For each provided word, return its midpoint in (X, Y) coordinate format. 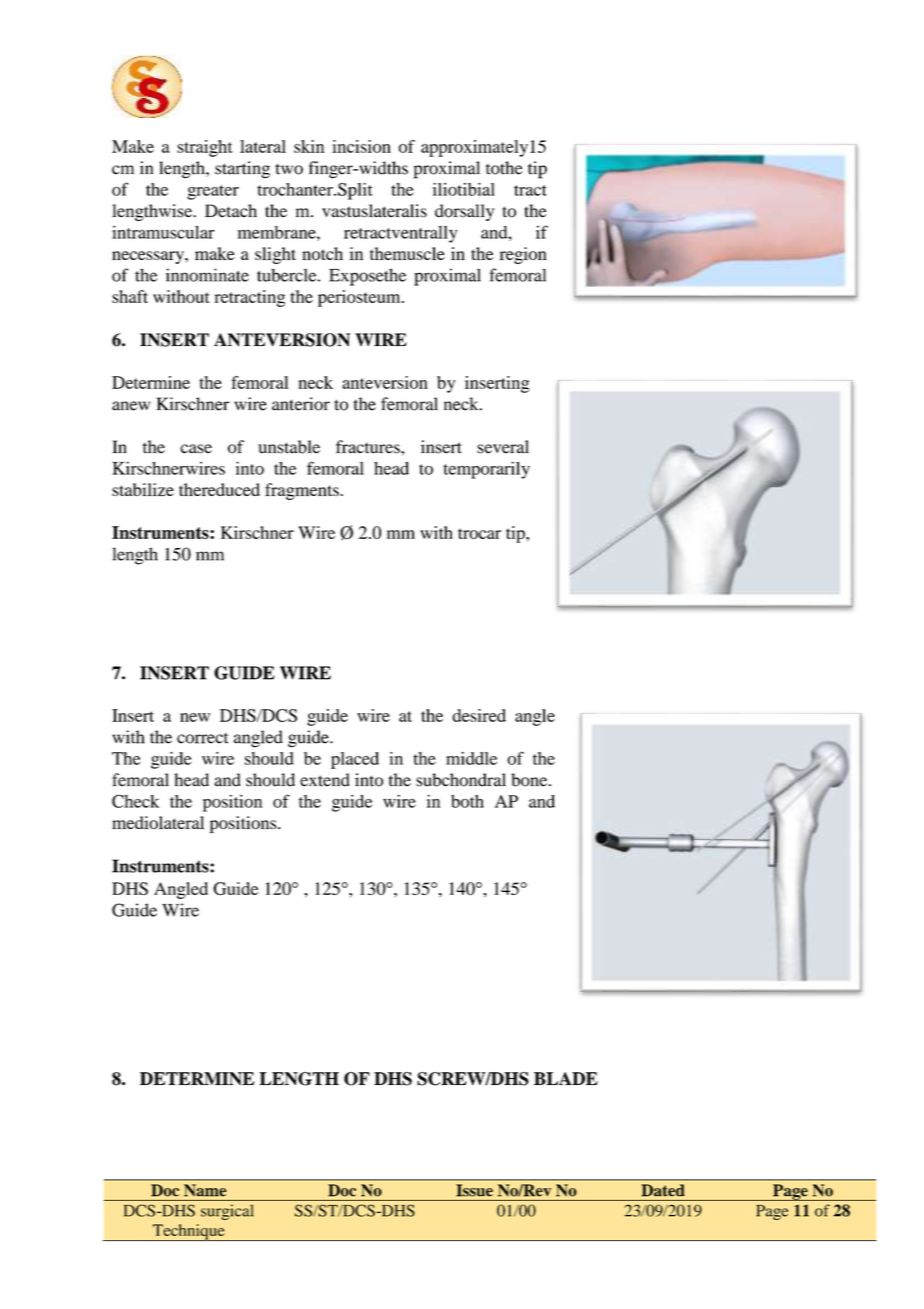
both (467, 801)
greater (213, 192)
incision (361, 146)
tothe (504, 168)
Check (135, 801)
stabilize (143, 489)
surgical (227, 1212)
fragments (302, 491)
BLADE (566, 1078)
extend (325, 780)
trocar (479, 533)
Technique (188, 1232)
